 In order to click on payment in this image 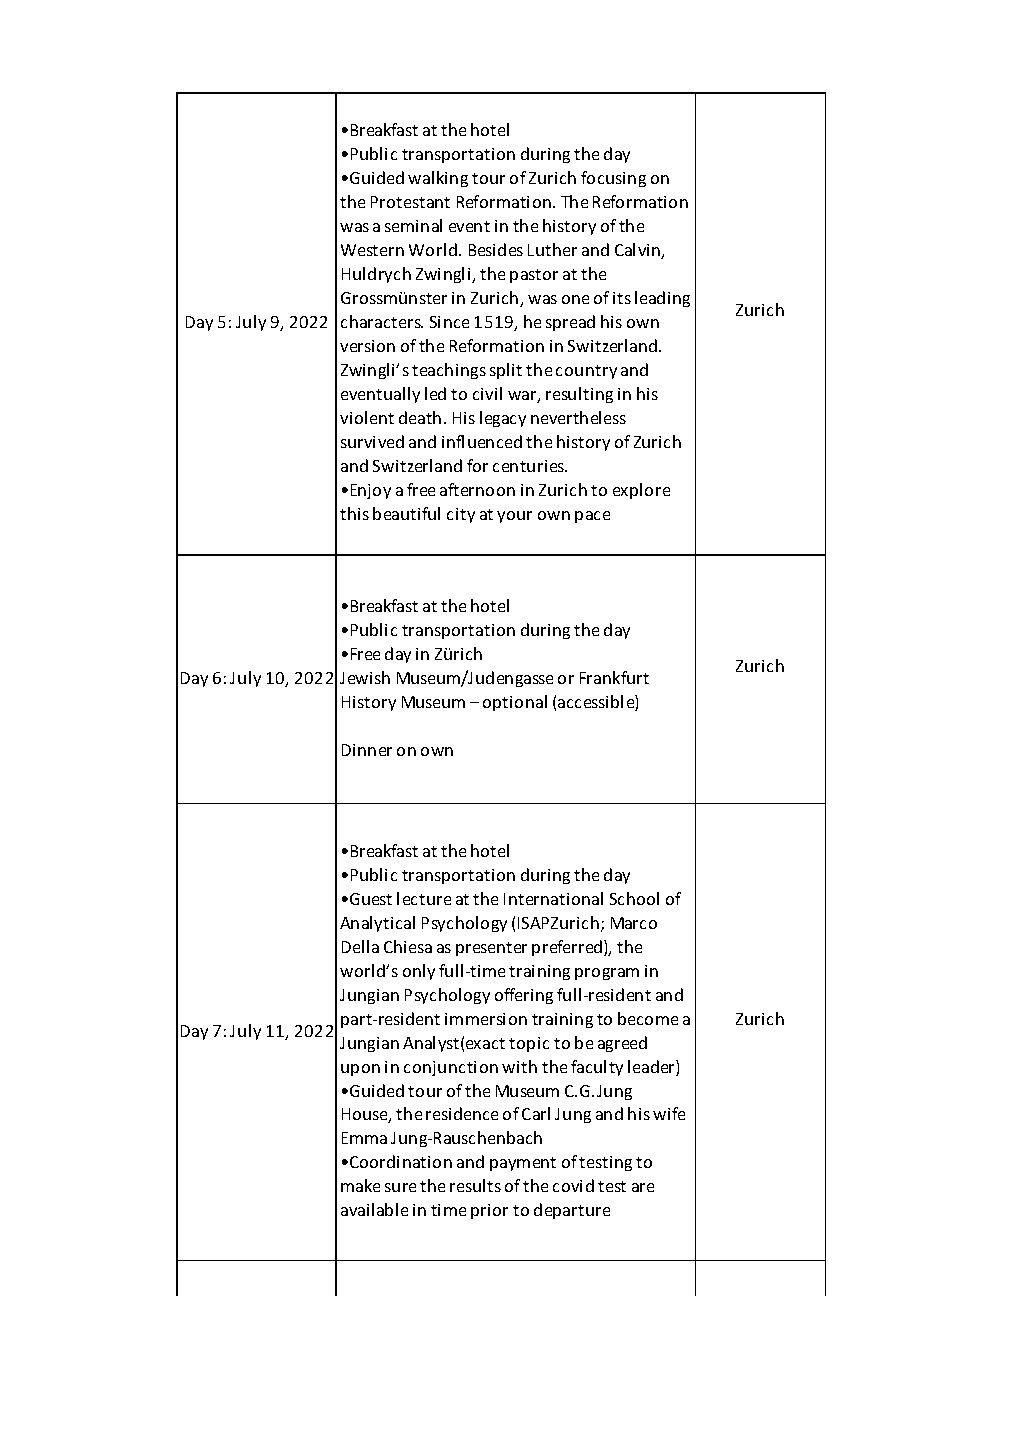, I will do `click(523, 1164)`.
